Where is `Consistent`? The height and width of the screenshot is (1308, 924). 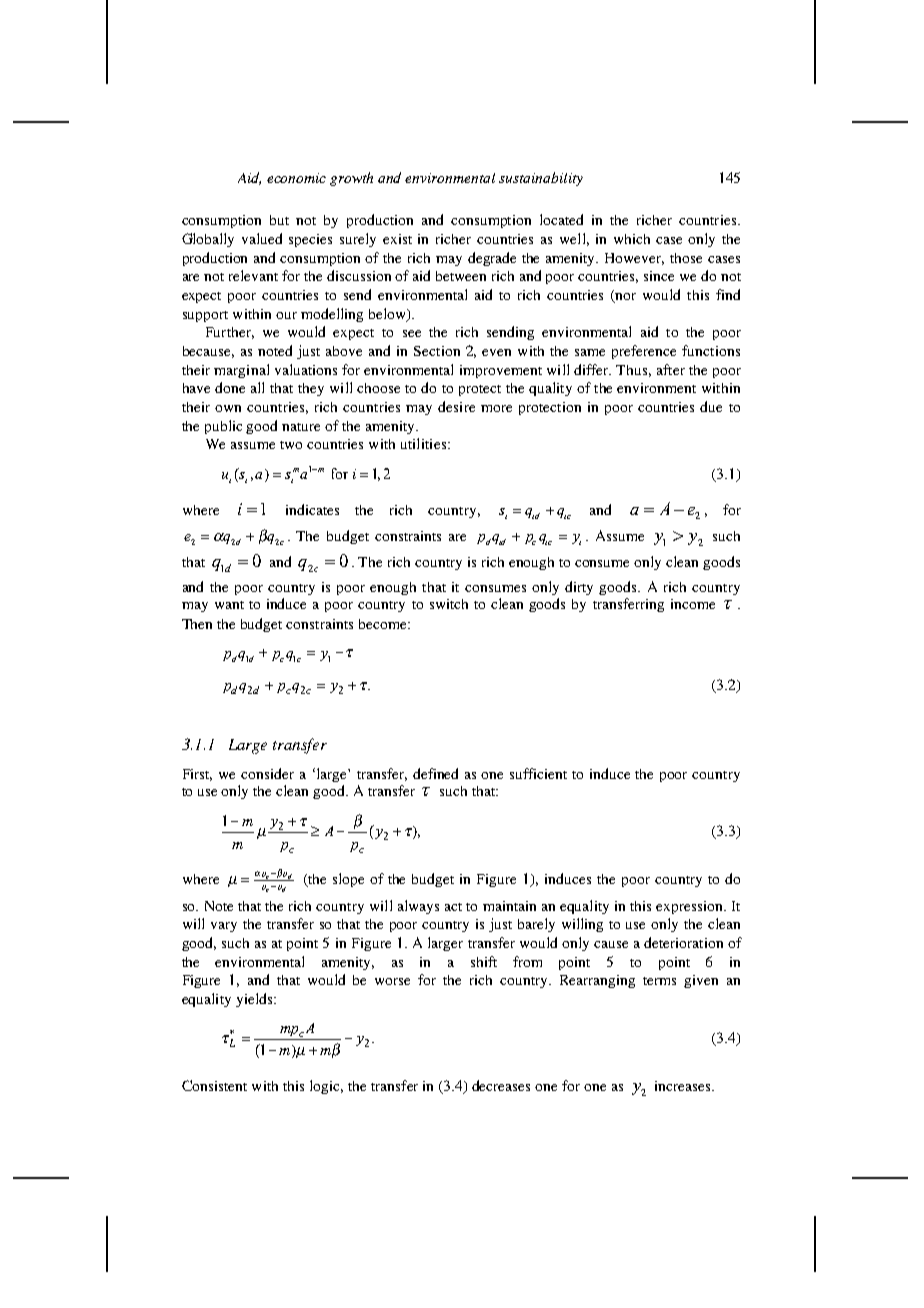 Consistent is located at coordinates (214, 1085).
